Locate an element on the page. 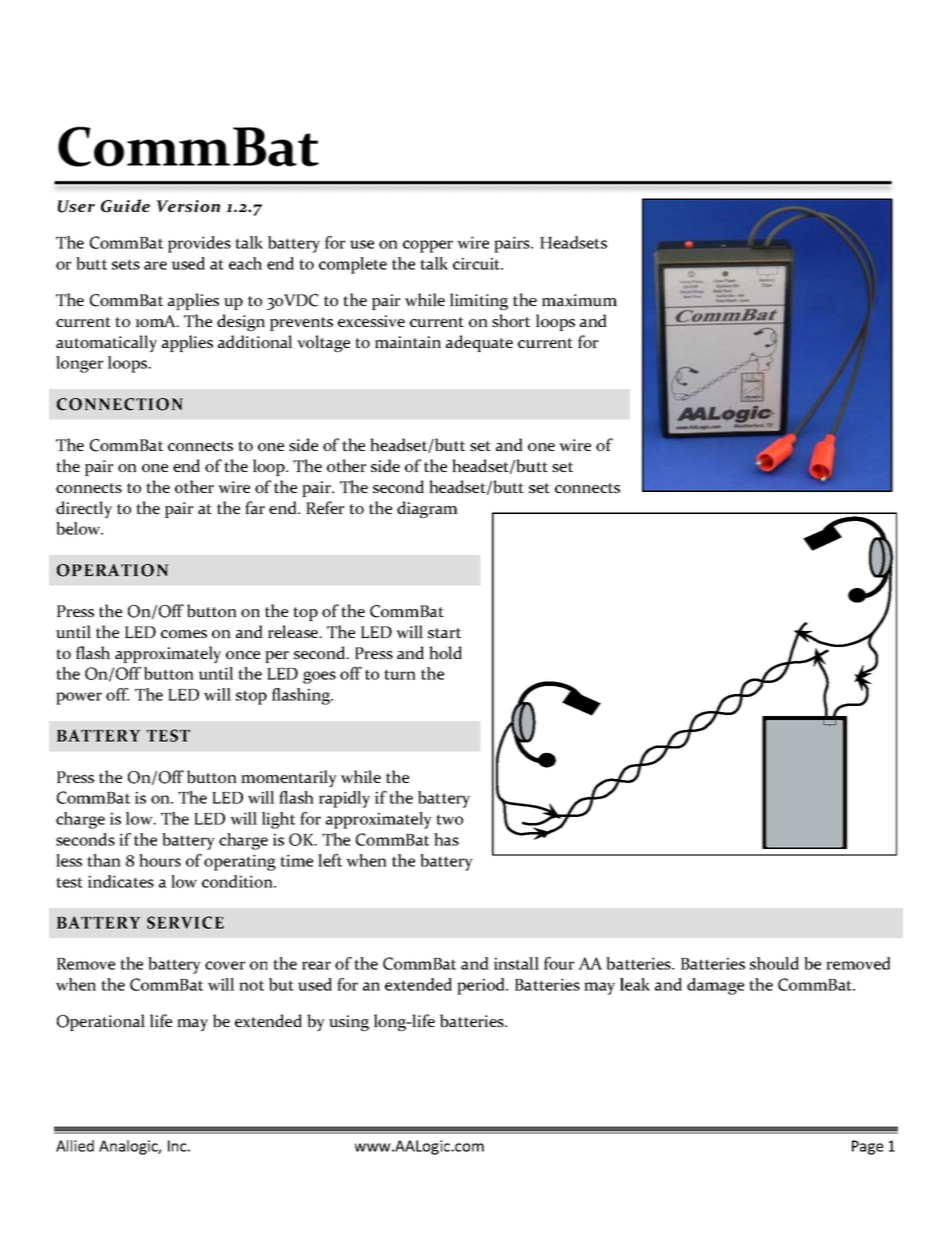  hours is located at coordinates (160, 860).
